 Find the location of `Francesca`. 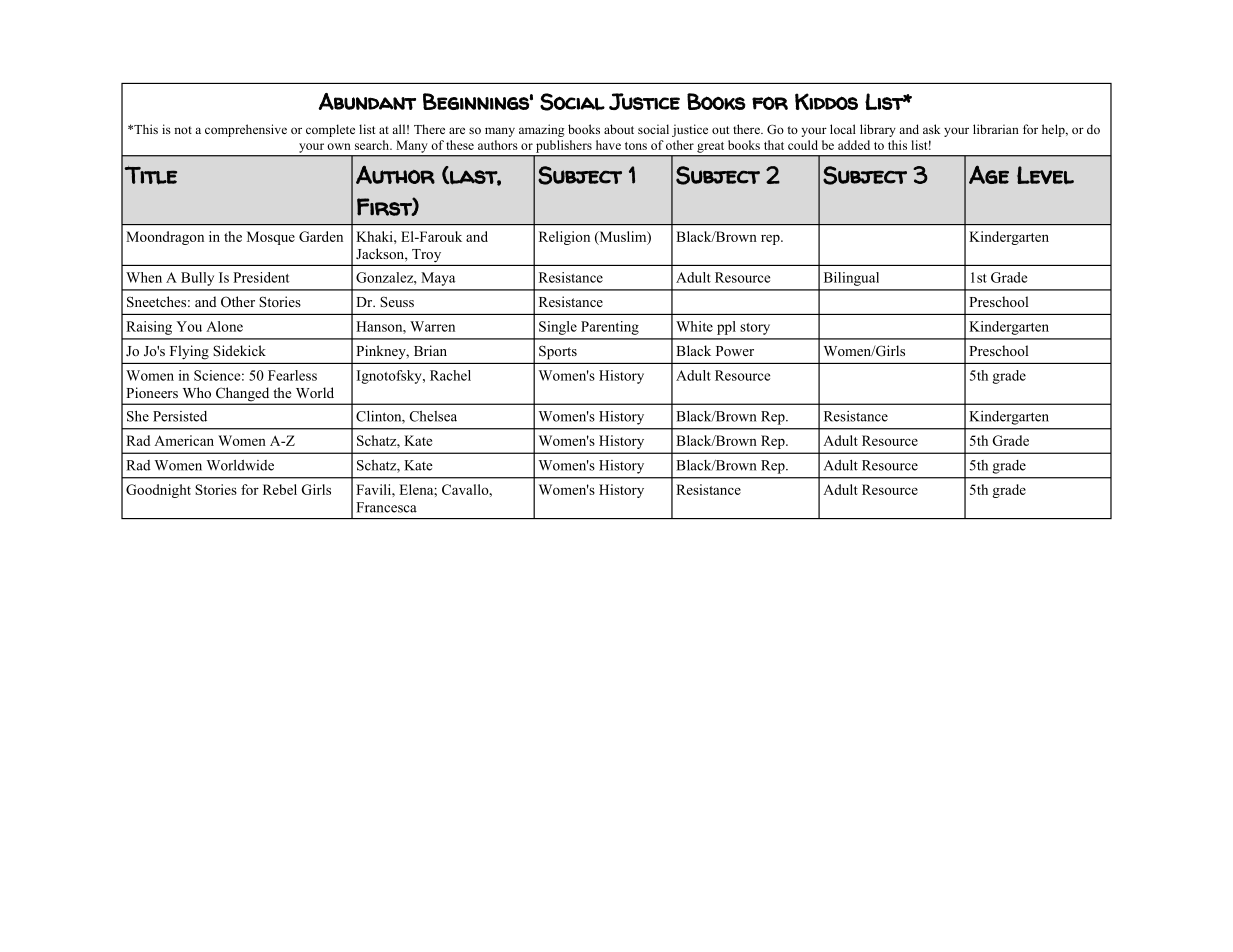

Francesca is located at coordinates (386, 507).
